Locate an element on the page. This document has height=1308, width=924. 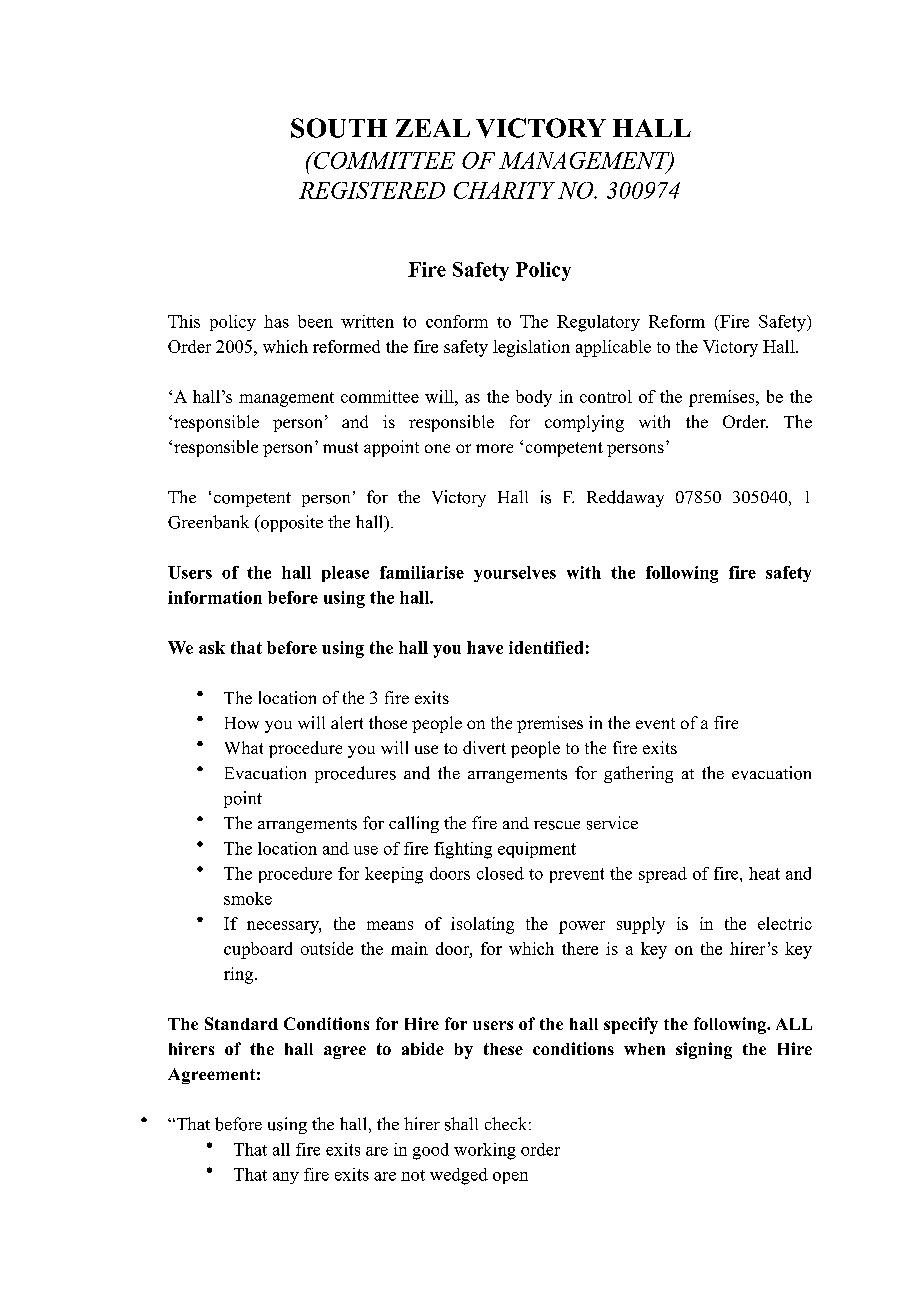
control is located at coordinates (606, 396).
